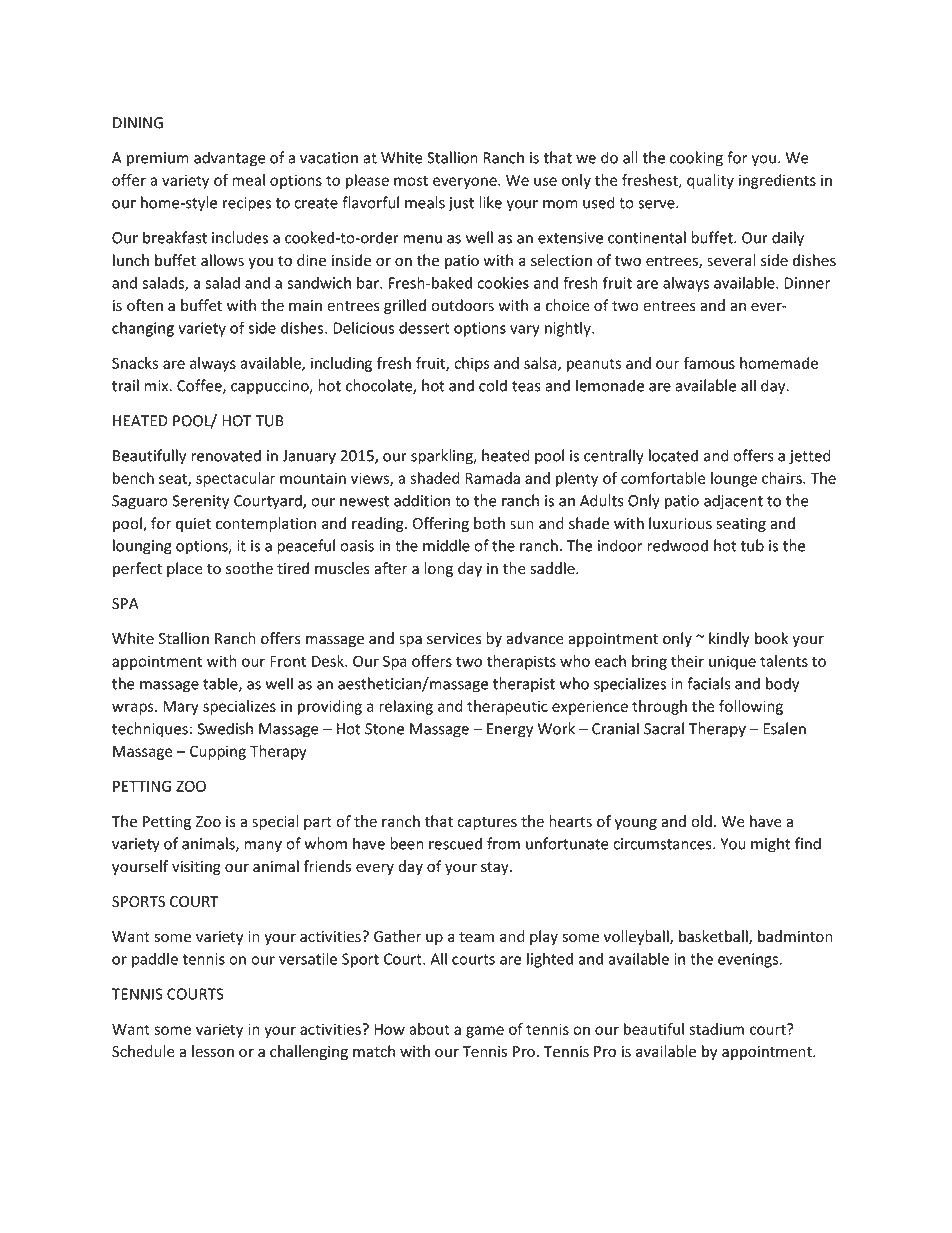 Image resolution: width=952 pixels, height=1233 pixels. I want to click on most, so click(411, 180).
